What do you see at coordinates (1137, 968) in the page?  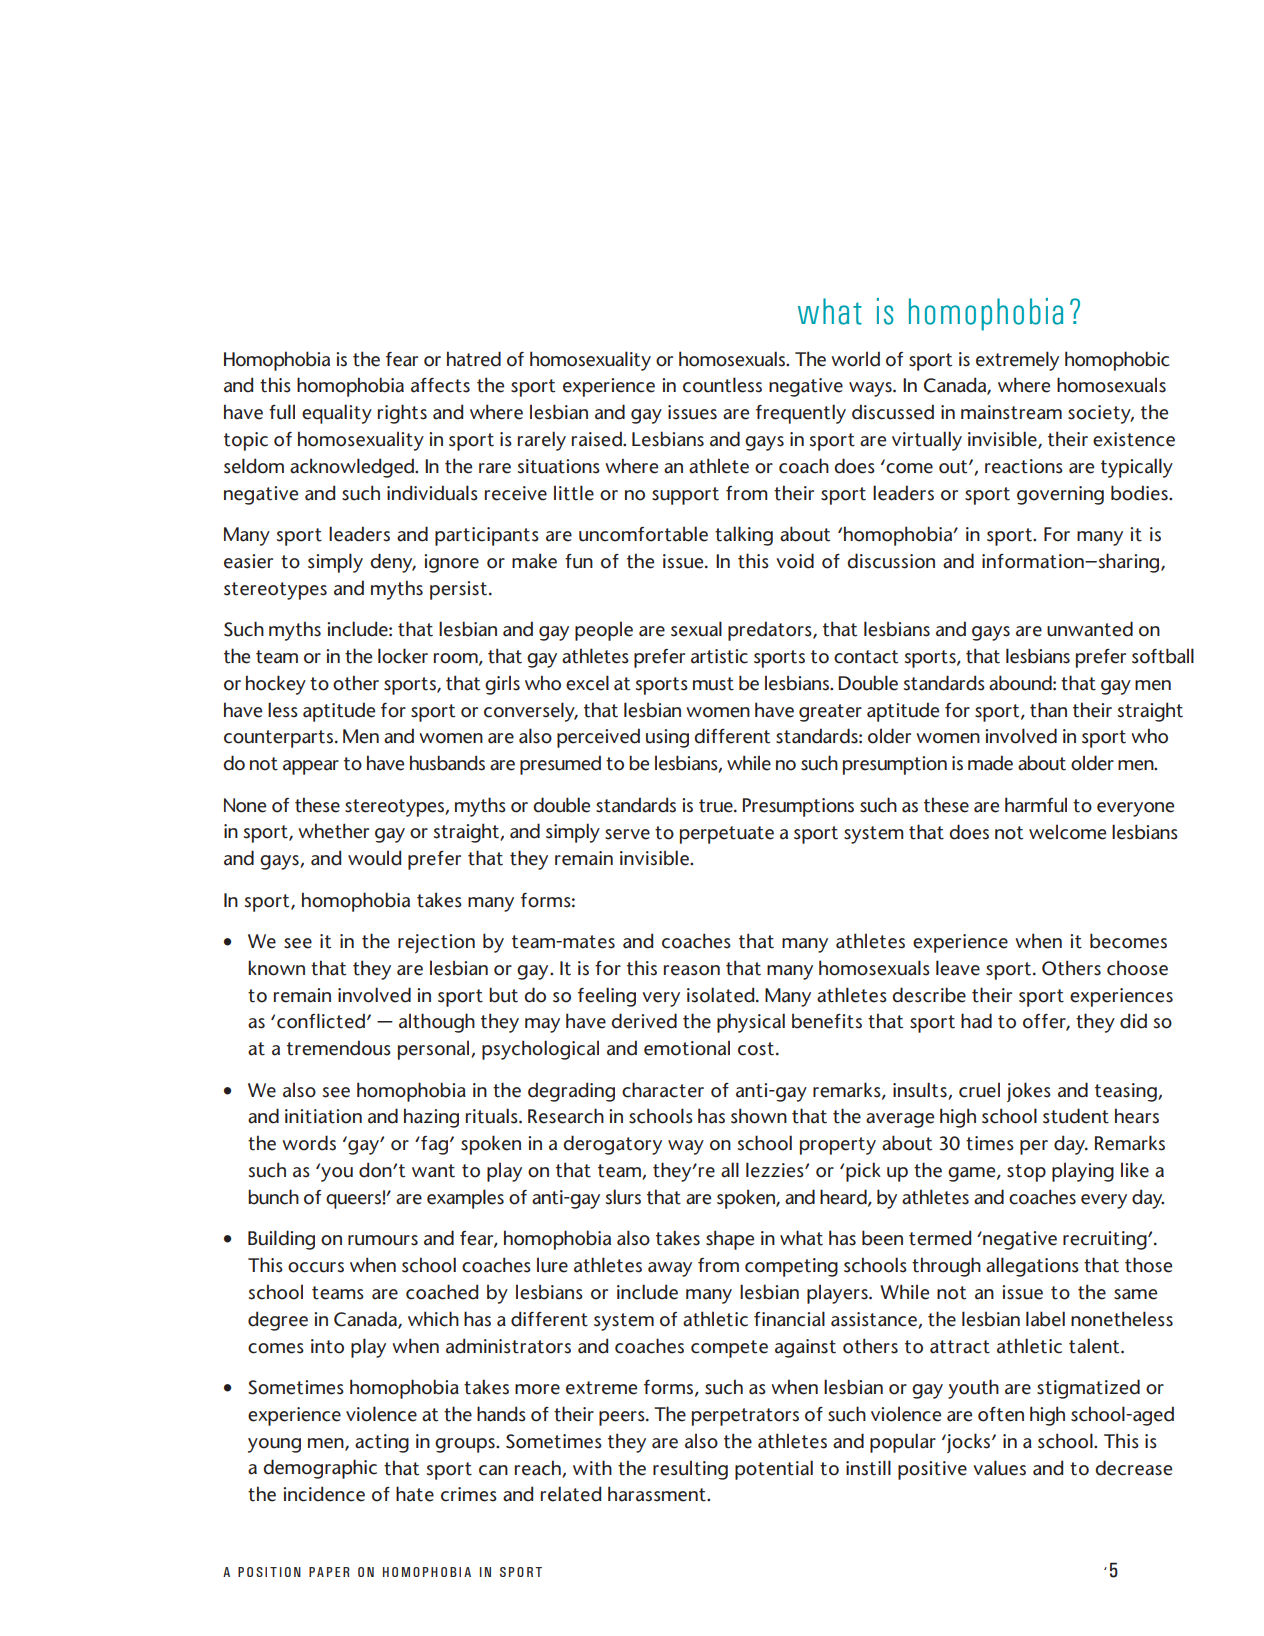 I see `choose` at bounding box center [1137, 968].
